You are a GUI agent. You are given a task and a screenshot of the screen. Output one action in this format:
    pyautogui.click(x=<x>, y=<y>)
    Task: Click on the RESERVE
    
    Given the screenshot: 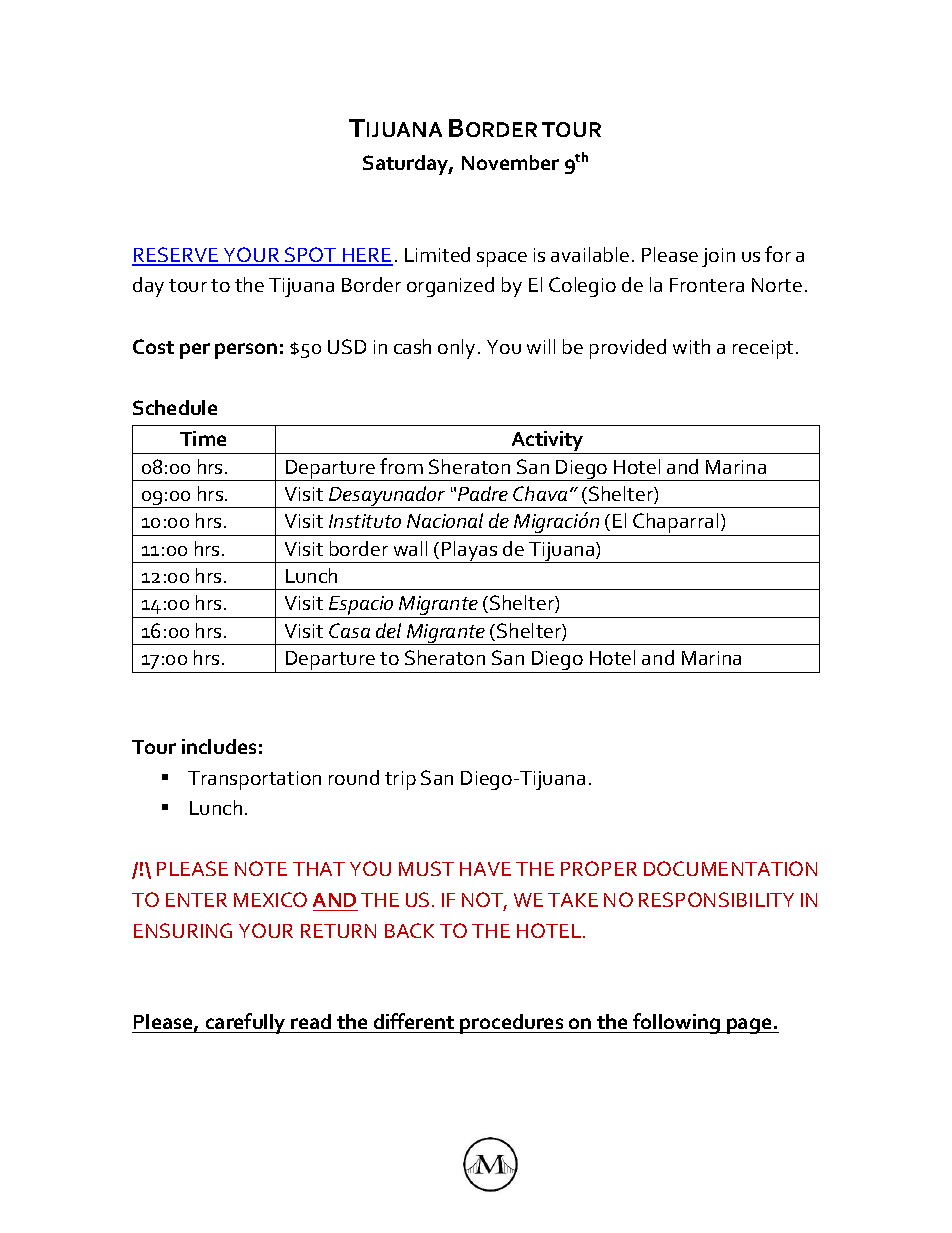 What is the action you would take?
    pyautogui.click(x=176, y=256)
